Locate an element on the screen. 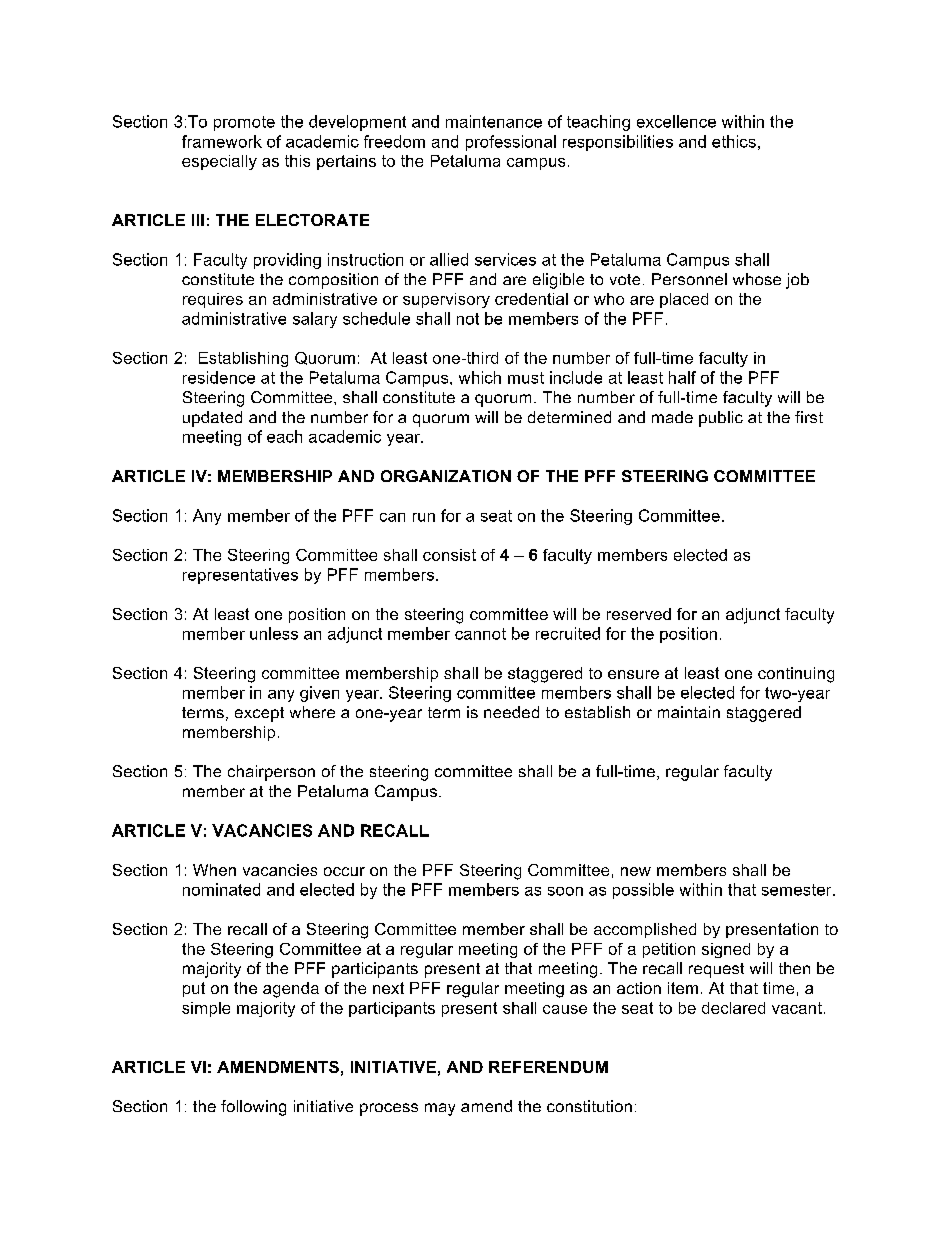 The image size is (952, 1233). maintain is located at coordinates (689, 712).
